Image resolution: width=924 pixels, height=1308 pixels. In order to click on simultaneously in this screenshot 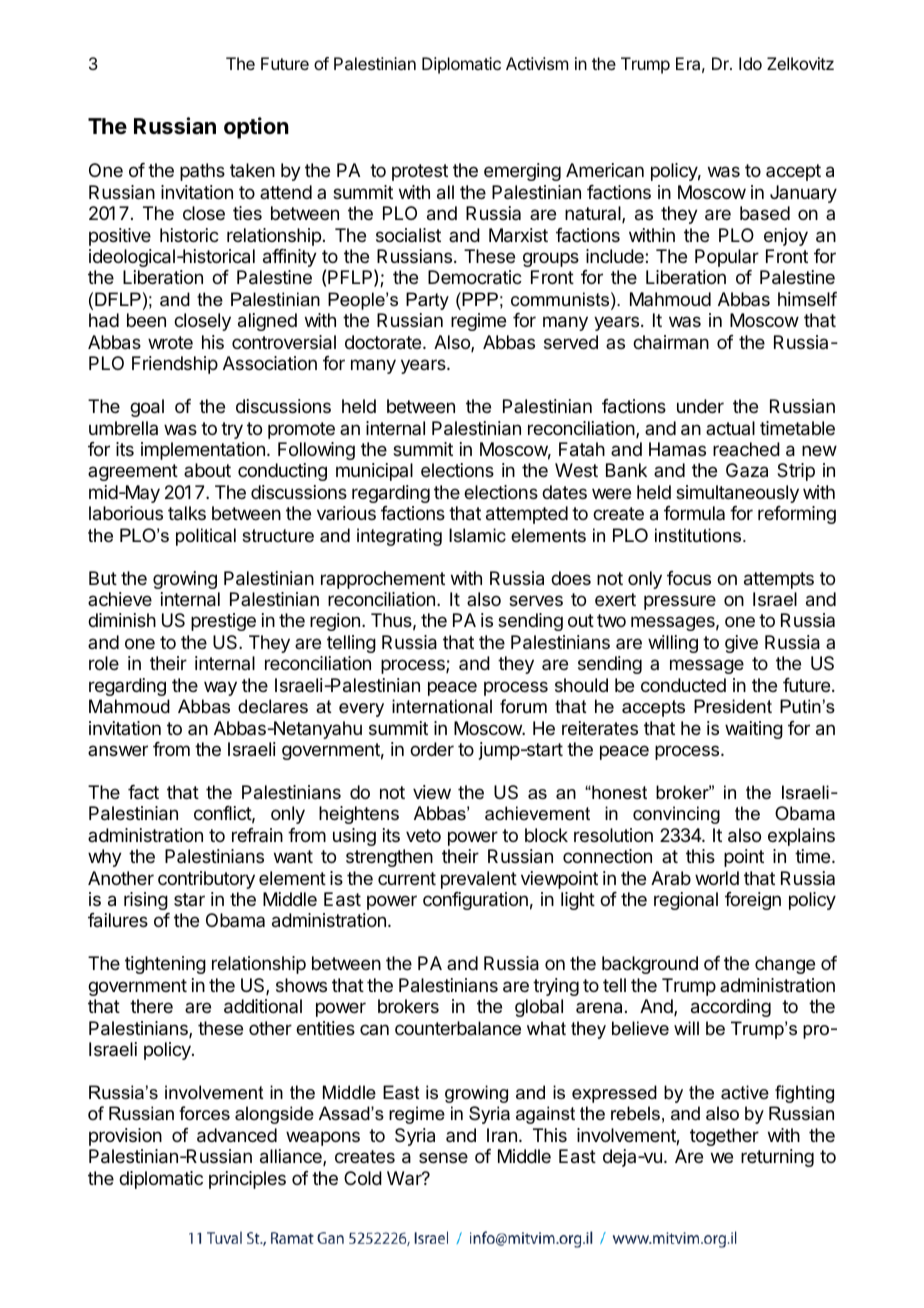, I will do `click(737, 494)`.
